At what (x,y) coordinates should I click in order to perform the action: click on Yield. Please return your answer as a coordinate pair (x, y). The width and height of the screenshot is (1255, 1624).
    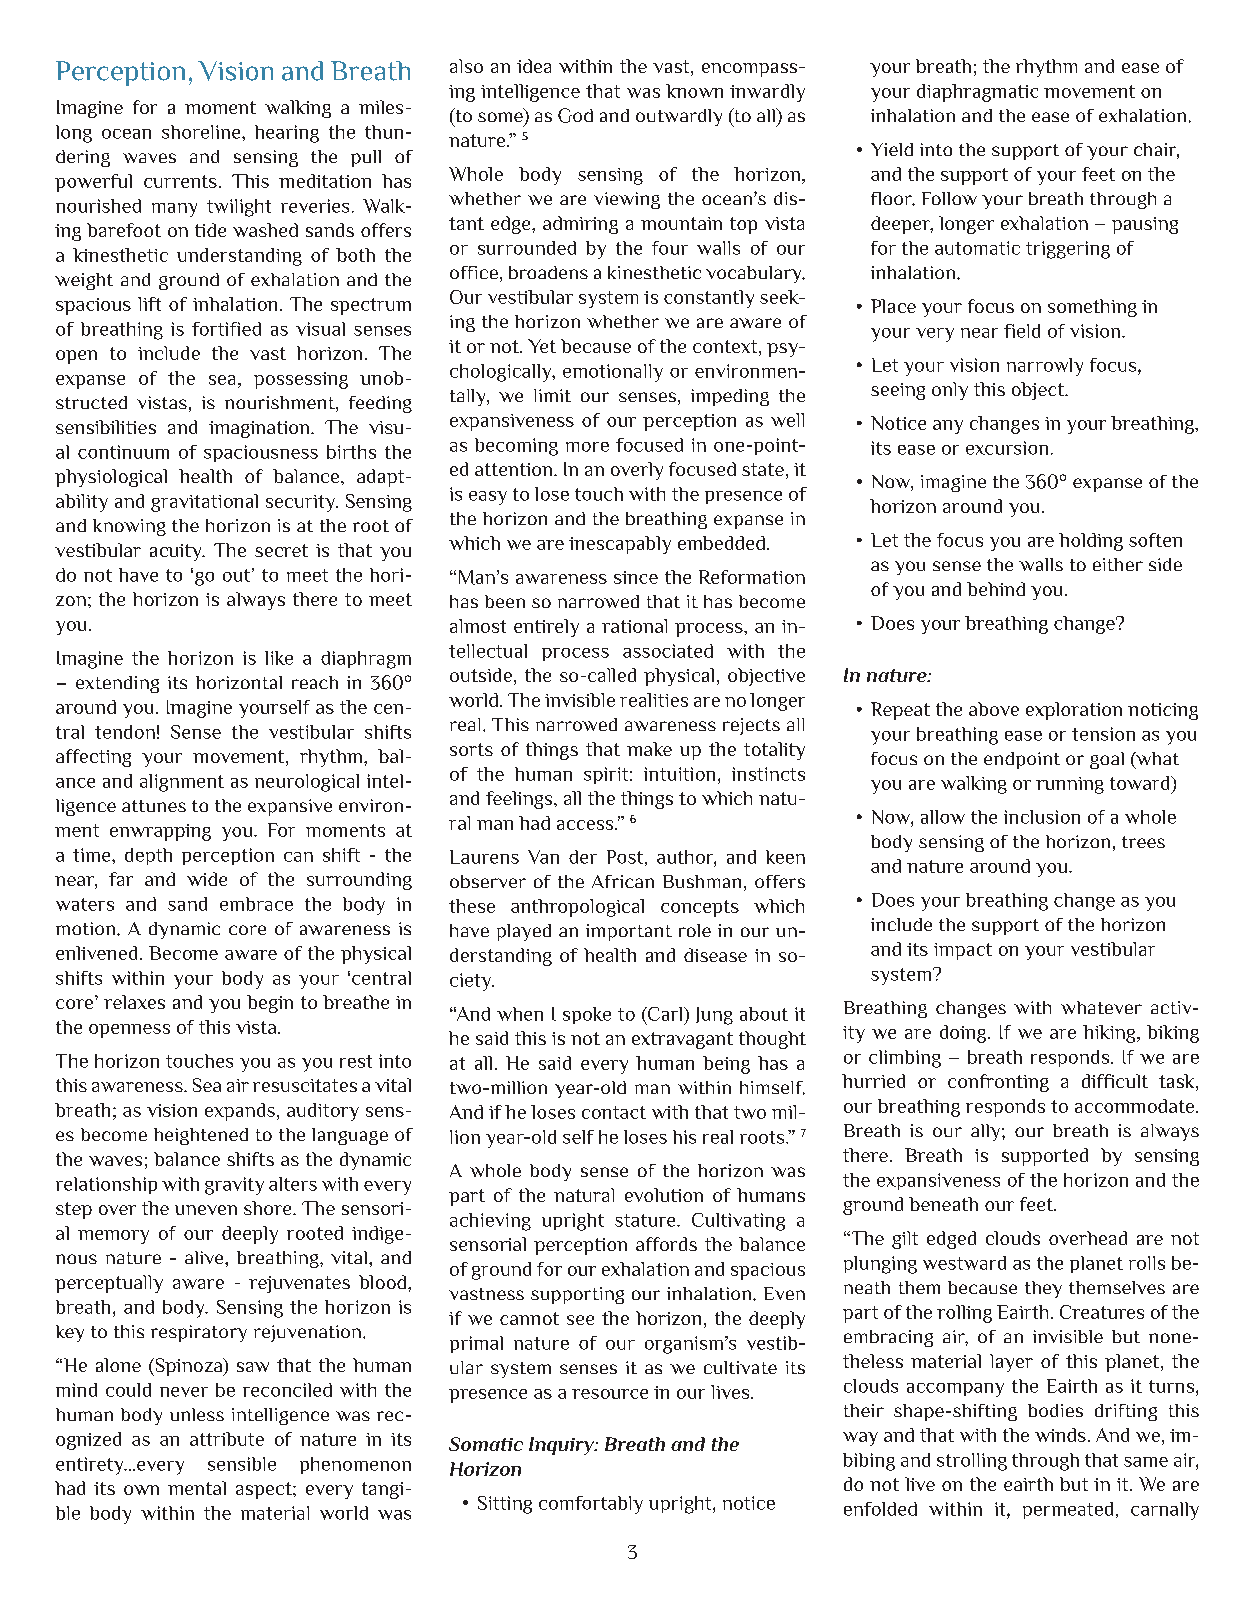
    Looking at the image, I should click on (892, 149).
